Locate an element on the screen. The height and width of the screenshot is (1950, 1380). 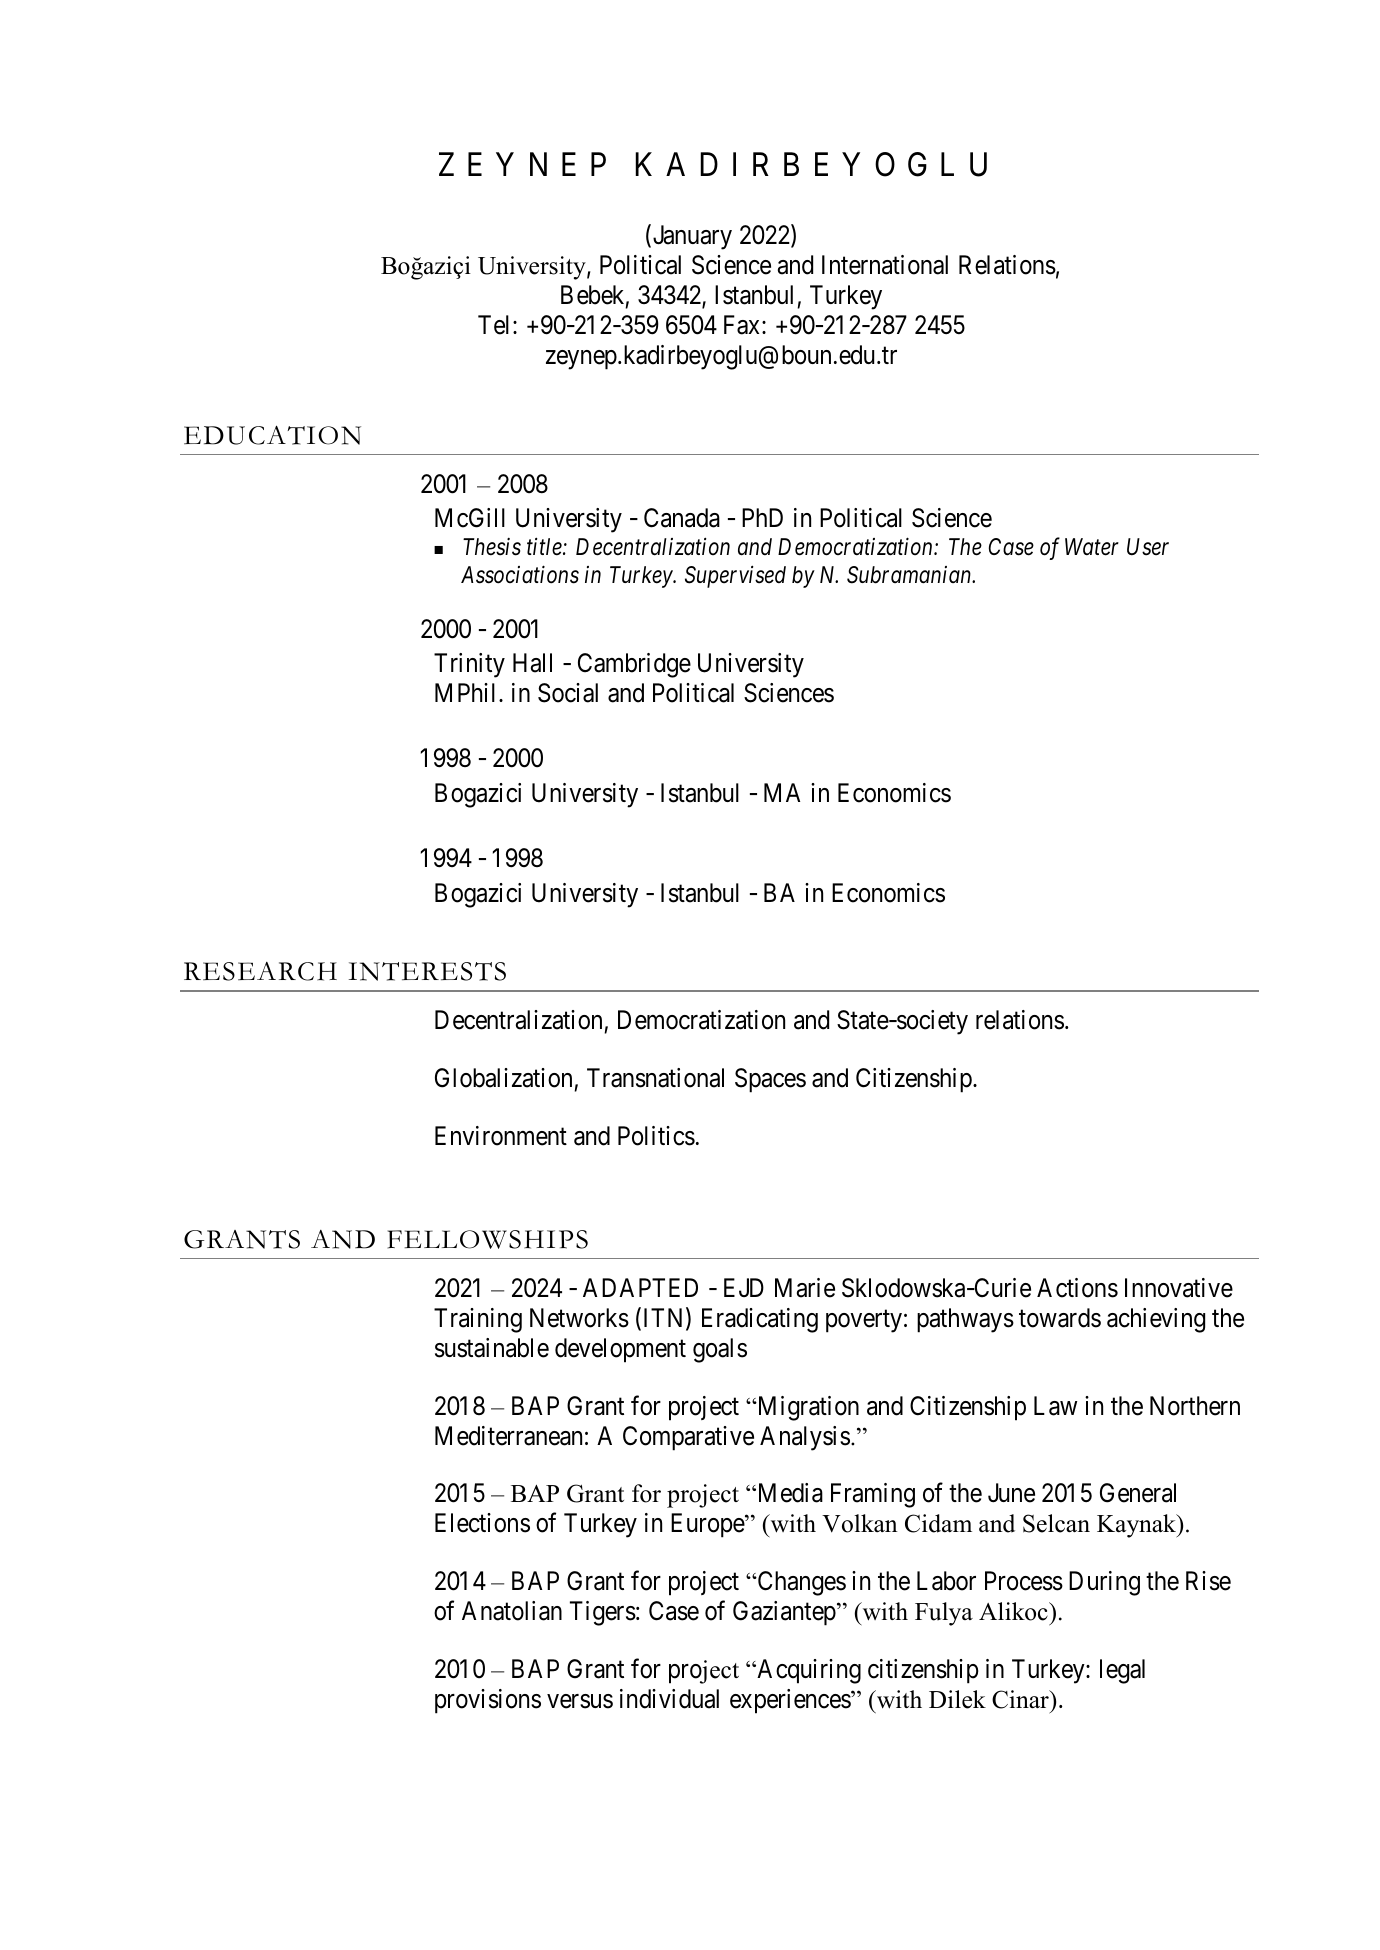
Tel is located at coordinates (496, 325).
